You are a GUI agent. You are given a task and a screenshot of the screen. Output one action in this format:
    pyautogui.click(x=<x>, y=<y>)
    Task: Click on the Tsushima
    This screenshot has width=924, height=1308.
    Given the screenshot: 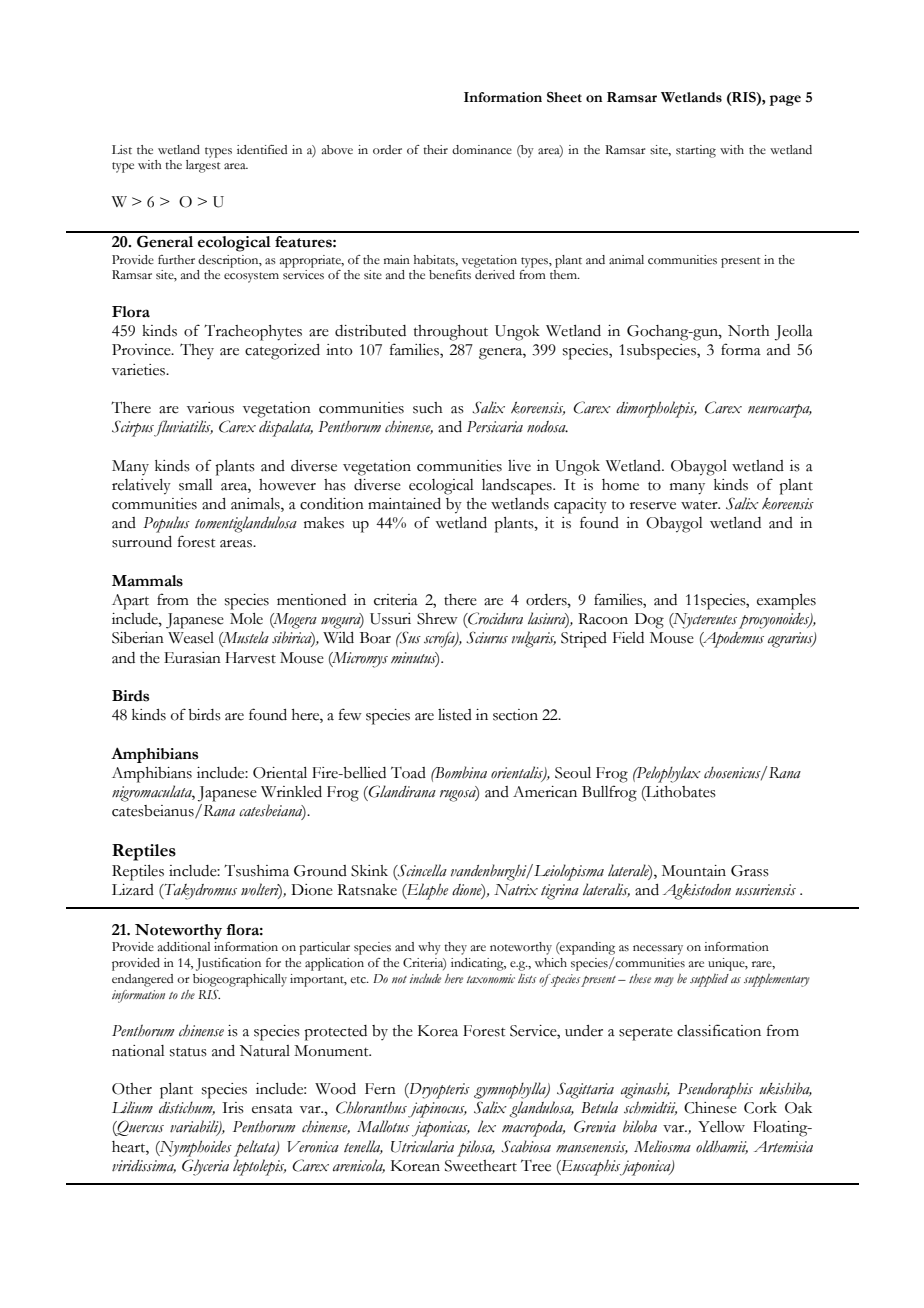 What is the action you would take?
    pyautogui.click(x=256, y=870)
